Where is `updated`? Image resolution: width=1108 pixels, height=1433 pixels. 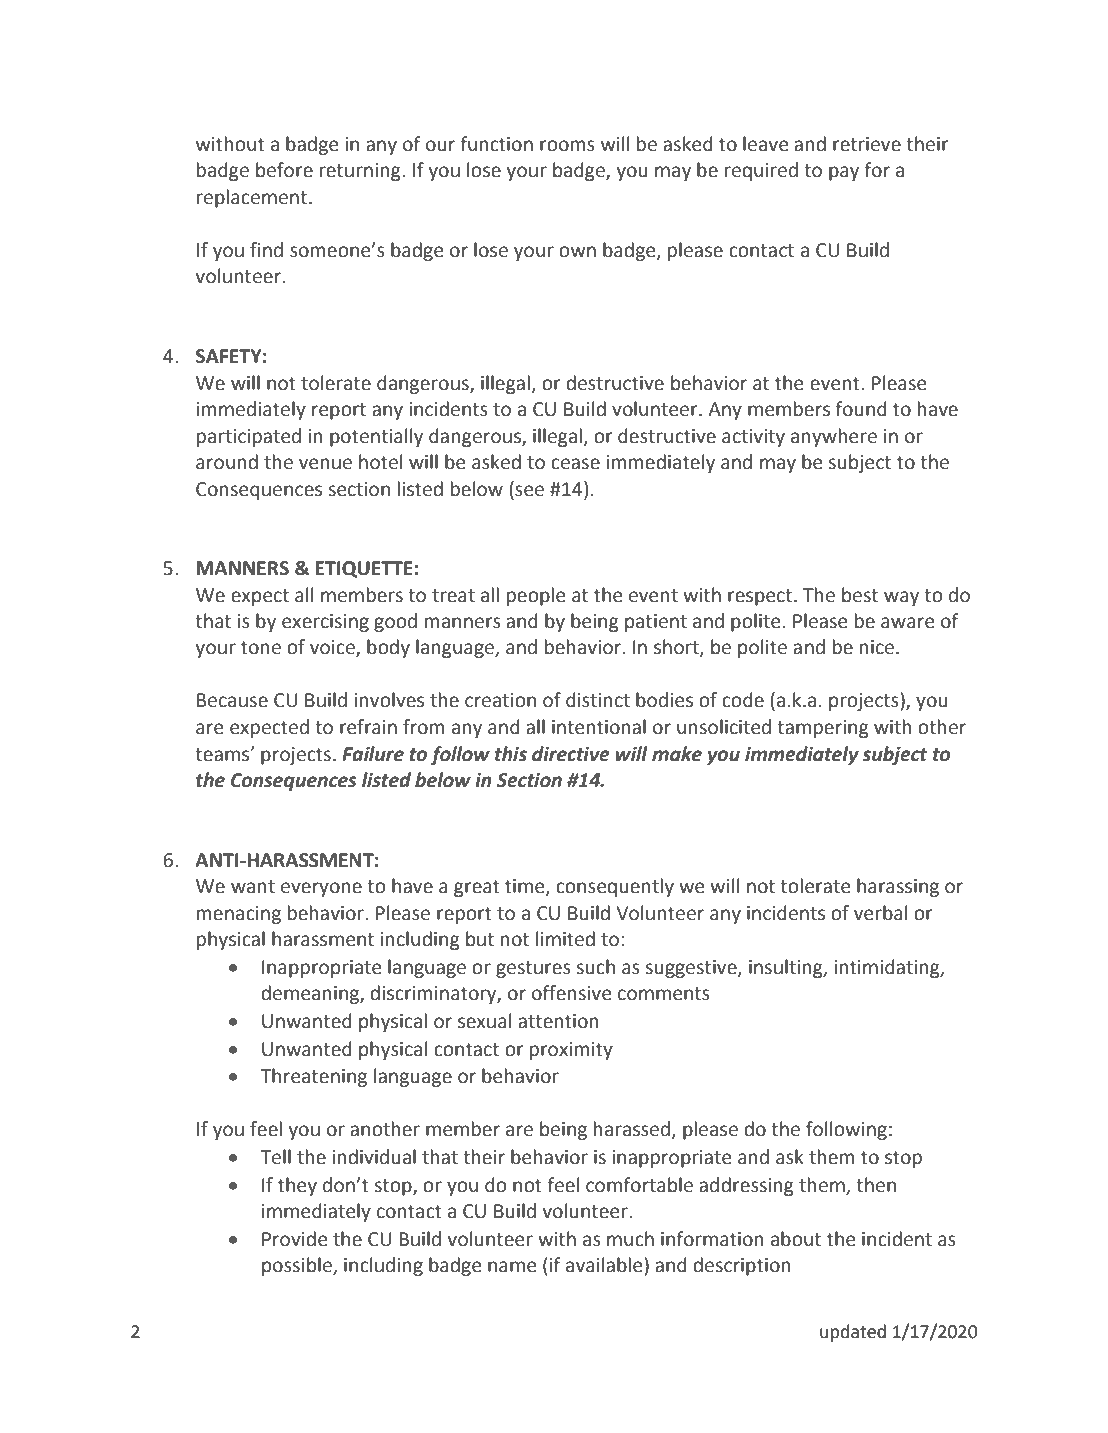 updated is located at coordinates (853, 1333).
